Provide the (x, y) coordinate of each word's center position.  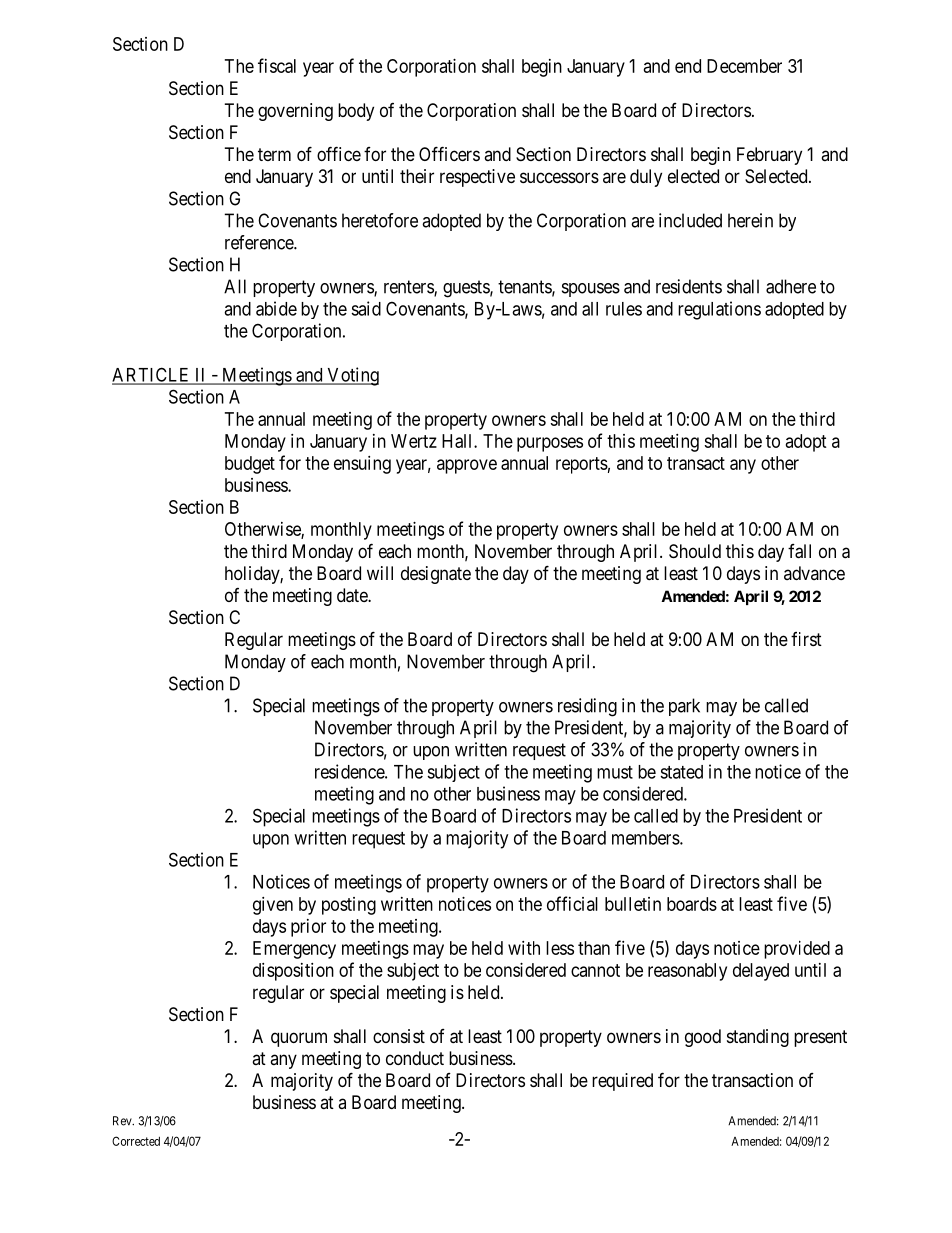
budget (250, 465)
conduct (415, 1058)
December (744, 66)
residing (587, 707)
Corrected (136, 1141)
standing (758, 1038)
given (273, 906)
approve (467, 466)
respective (477, 178)
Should (695, 551)
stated (681, 772)
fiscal (277, 65)
